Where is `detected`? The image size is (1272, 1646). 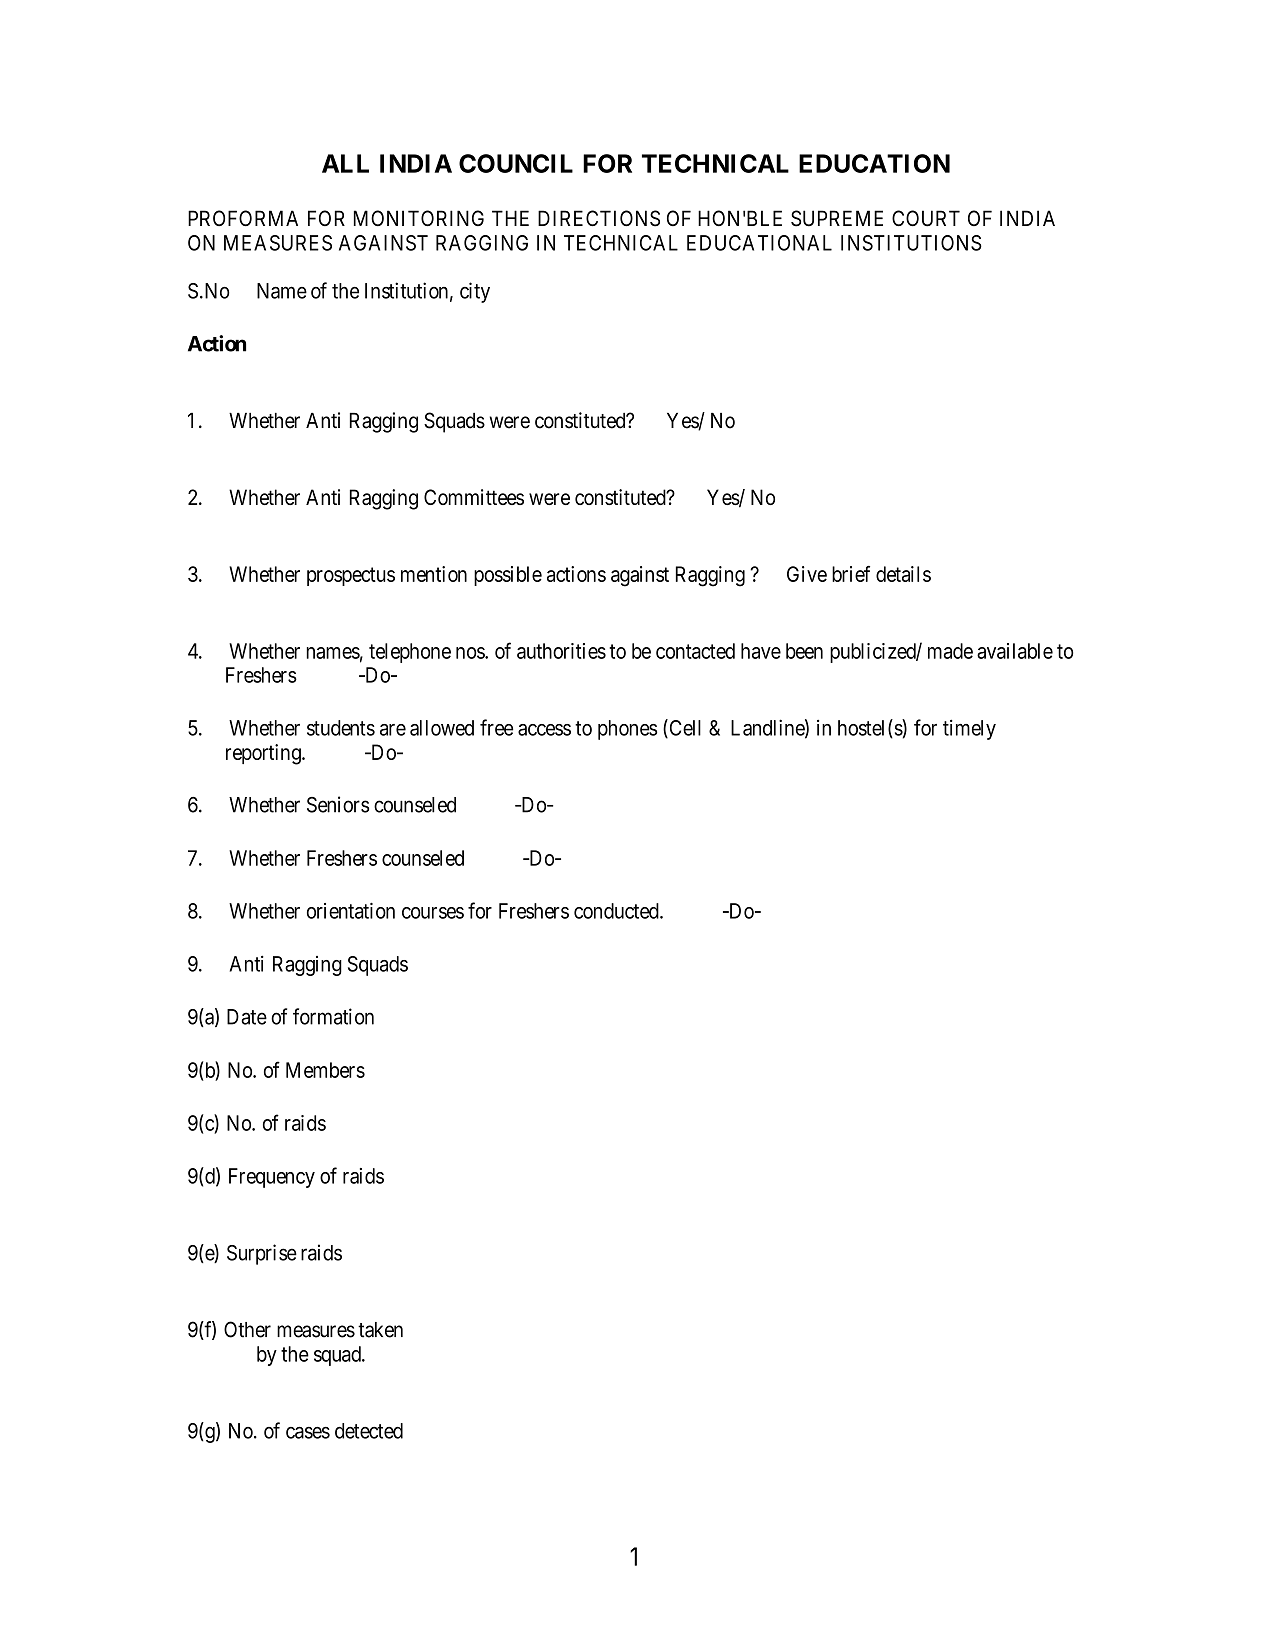
detected is located at coordinates (369, 1431).
